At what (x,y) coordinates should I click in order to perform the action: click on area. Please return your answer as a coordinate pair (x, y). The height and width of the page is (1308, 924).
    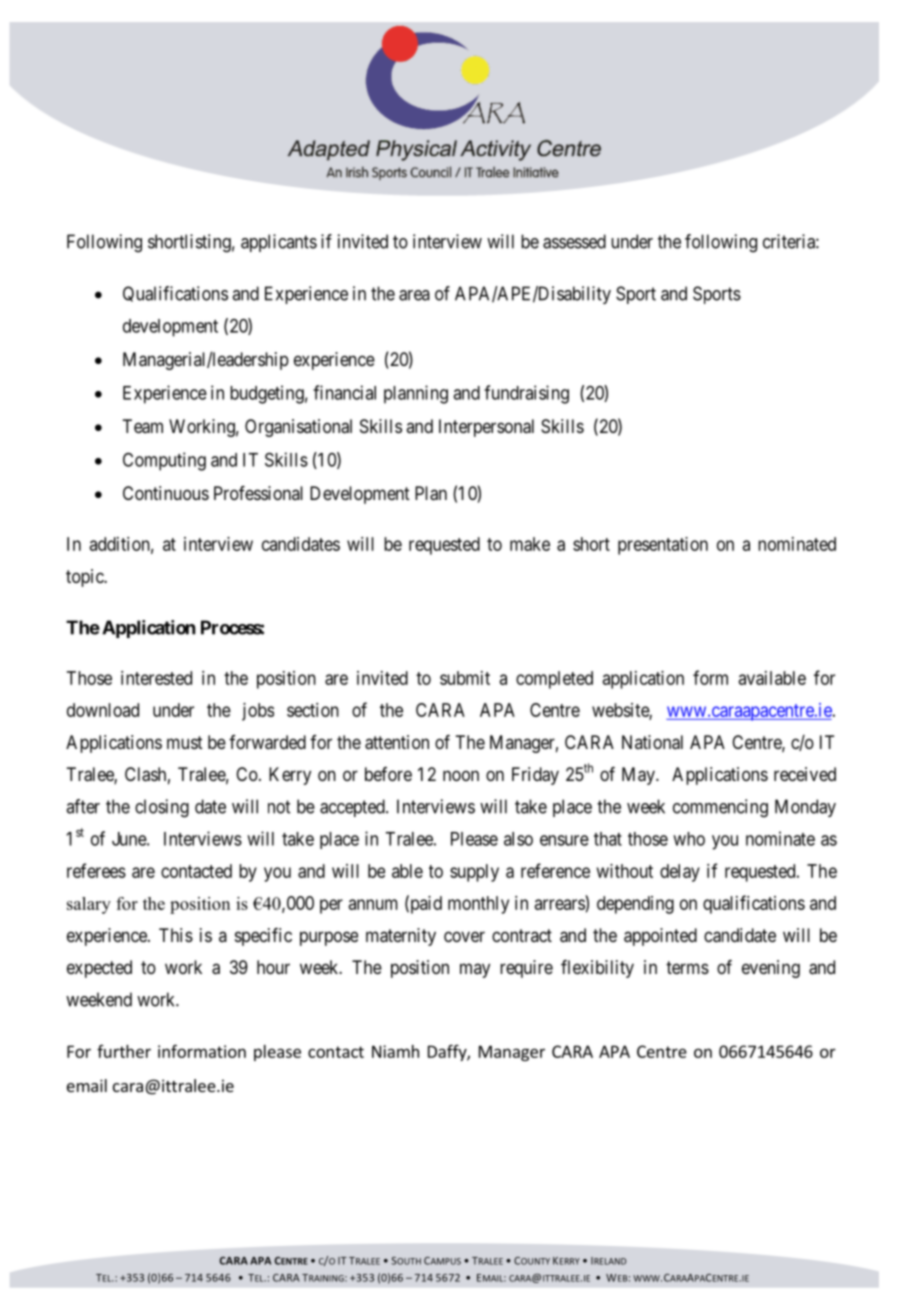
    Looking at the image, I should click on (414, 295).
